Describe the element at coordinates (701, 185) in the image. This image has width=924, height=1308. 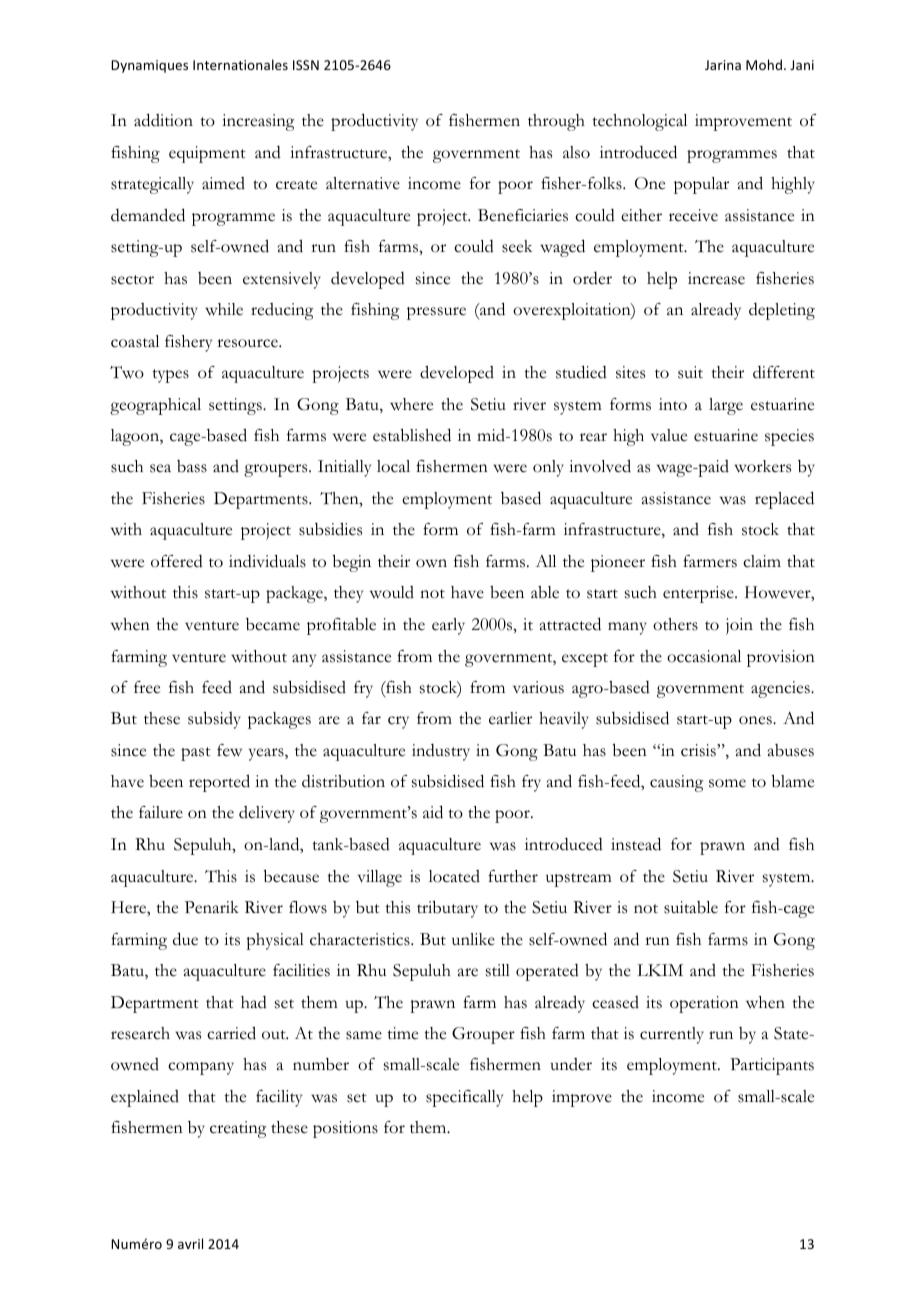
I see `popular` at that location.
